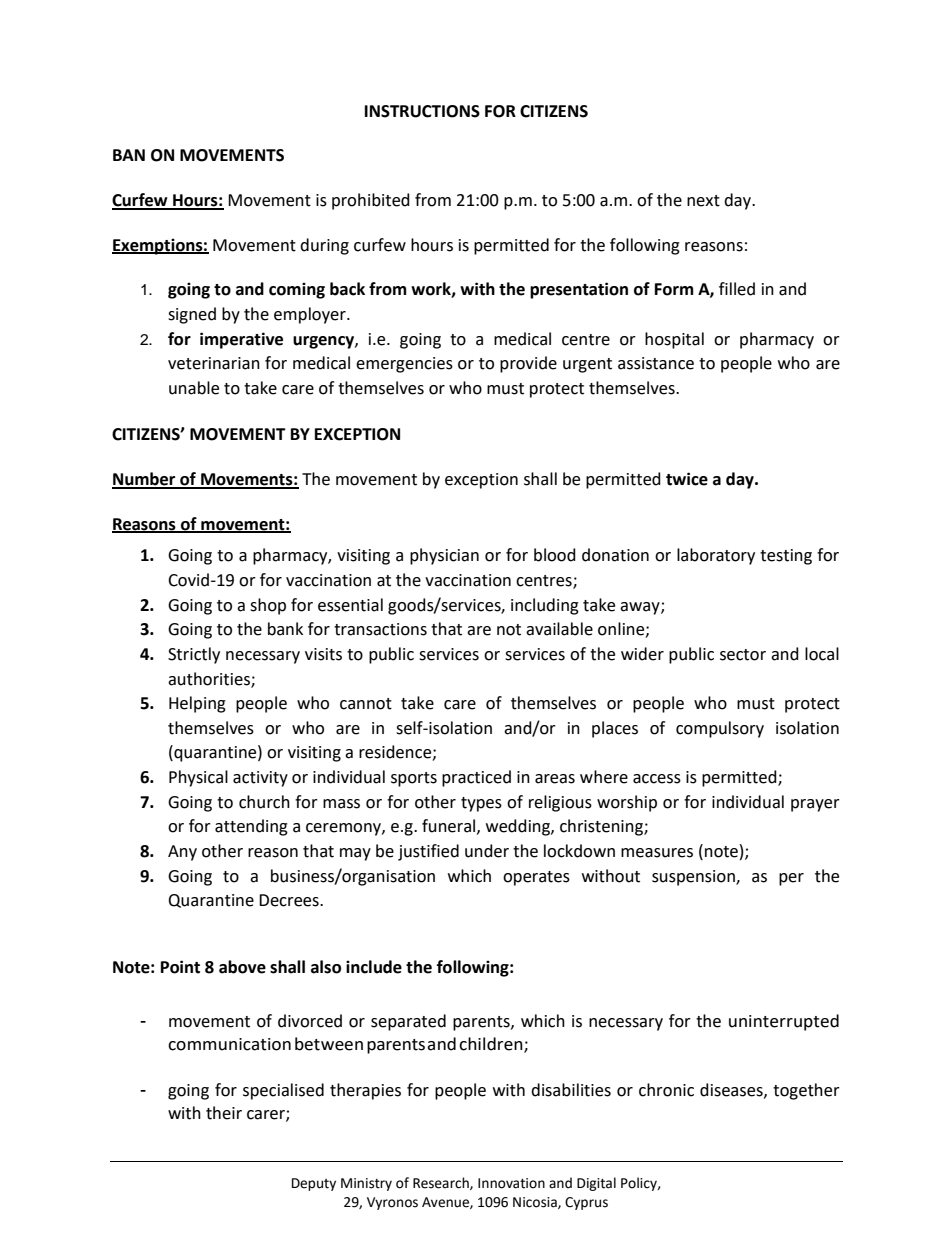 This screenshot has height=1233, width=952. Describe the element at coordinates (559, 629) in the screenshot. I see `available` at that location.
